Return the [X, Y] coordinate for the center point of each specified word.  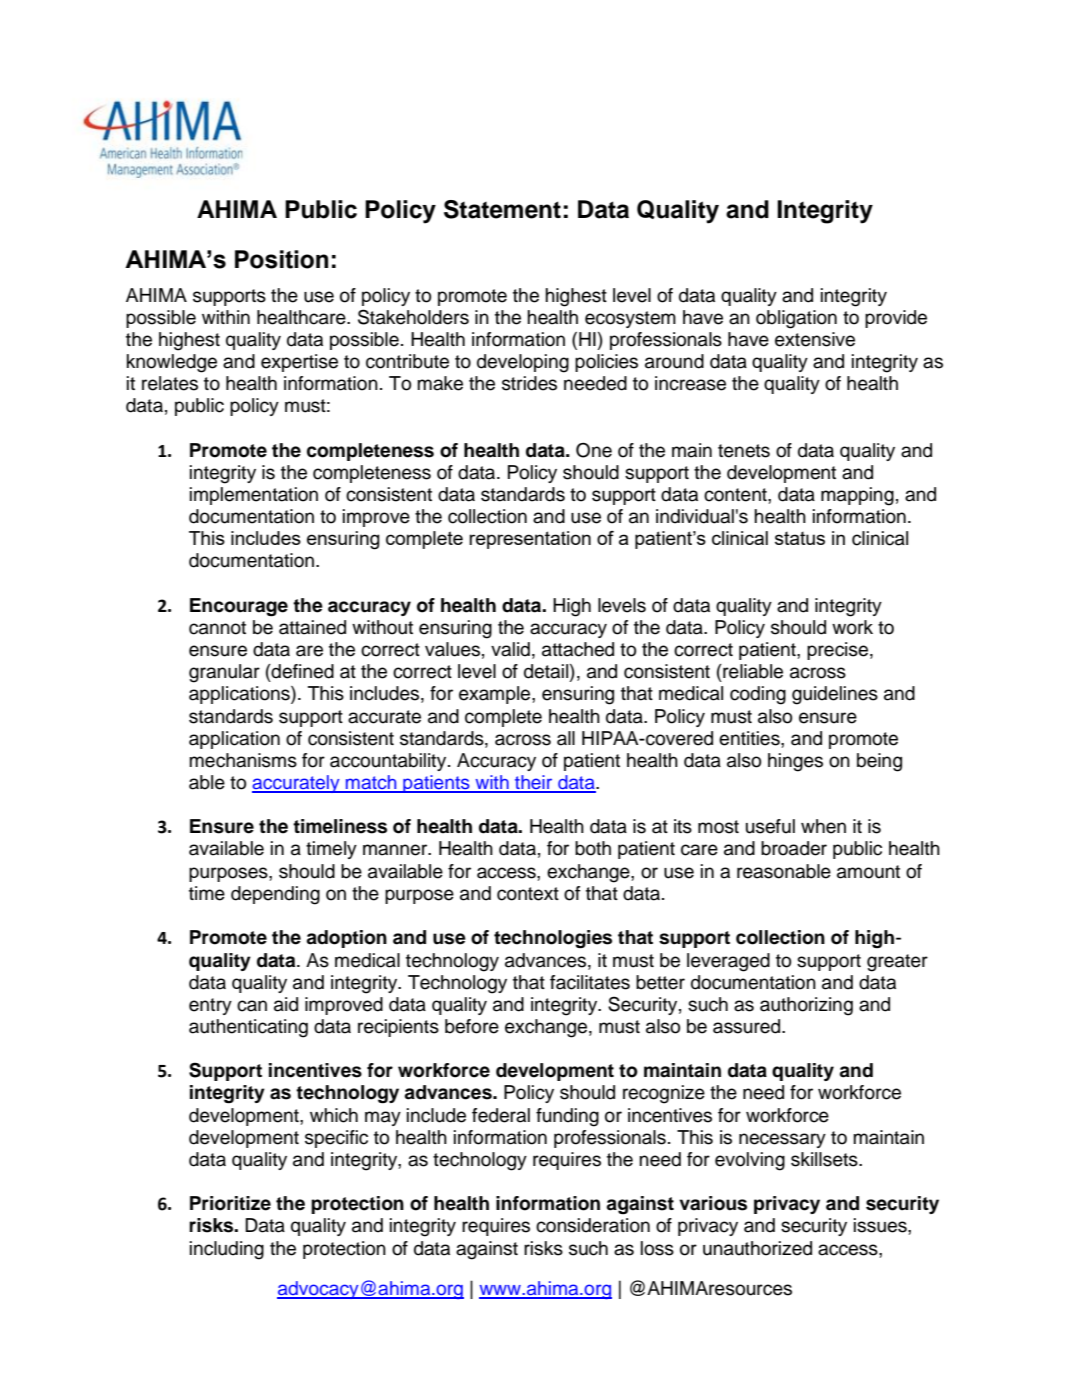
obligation [796, 319]
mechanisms [243, 760]
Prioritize [230, 1203]
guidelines [835, 695]
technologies [553, 939]
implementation [254, 496]
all [566, 738]
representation [530, 540]
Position [281, 259]
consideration [593, 1225]
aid [286, 1004]
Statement [502, 209]
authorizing [806, 1006]
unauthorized [757, 1248]
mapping [857, 496]
